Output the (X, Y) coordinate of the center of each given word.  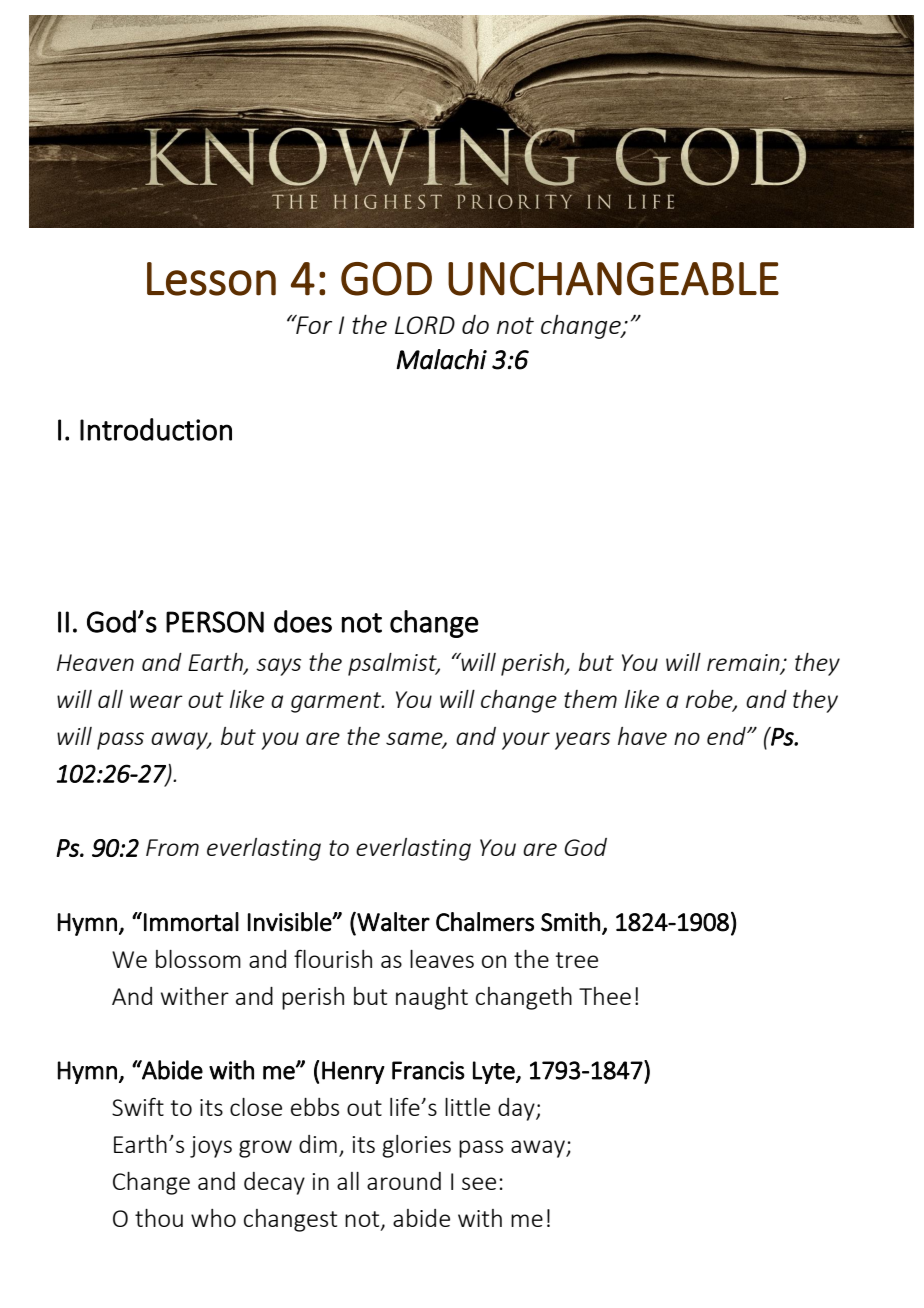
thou (159, 1218)
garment (337, 702)
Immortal (191, 922)
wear (156, 701)
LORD (425, 325)
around (404, 1181)
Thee (605, 996)
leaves (442, 959)
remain (744, 664)
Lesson (211, 279)
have (642, 736)
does (303, 621)
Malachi (441, 359)
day (517, 1109)
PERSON (215, 622)
